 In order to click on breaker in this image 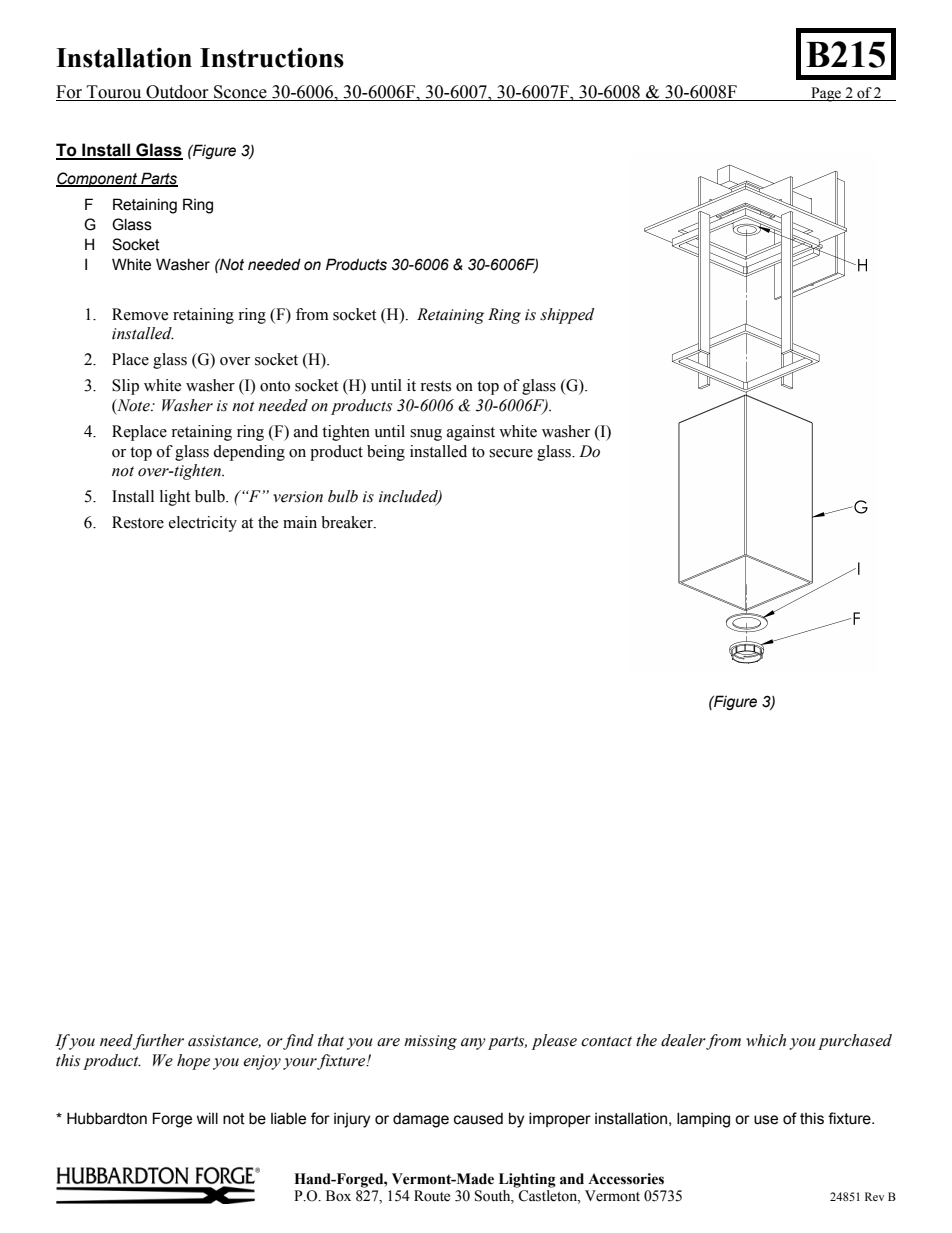, I will do `click(348, 522)`.
